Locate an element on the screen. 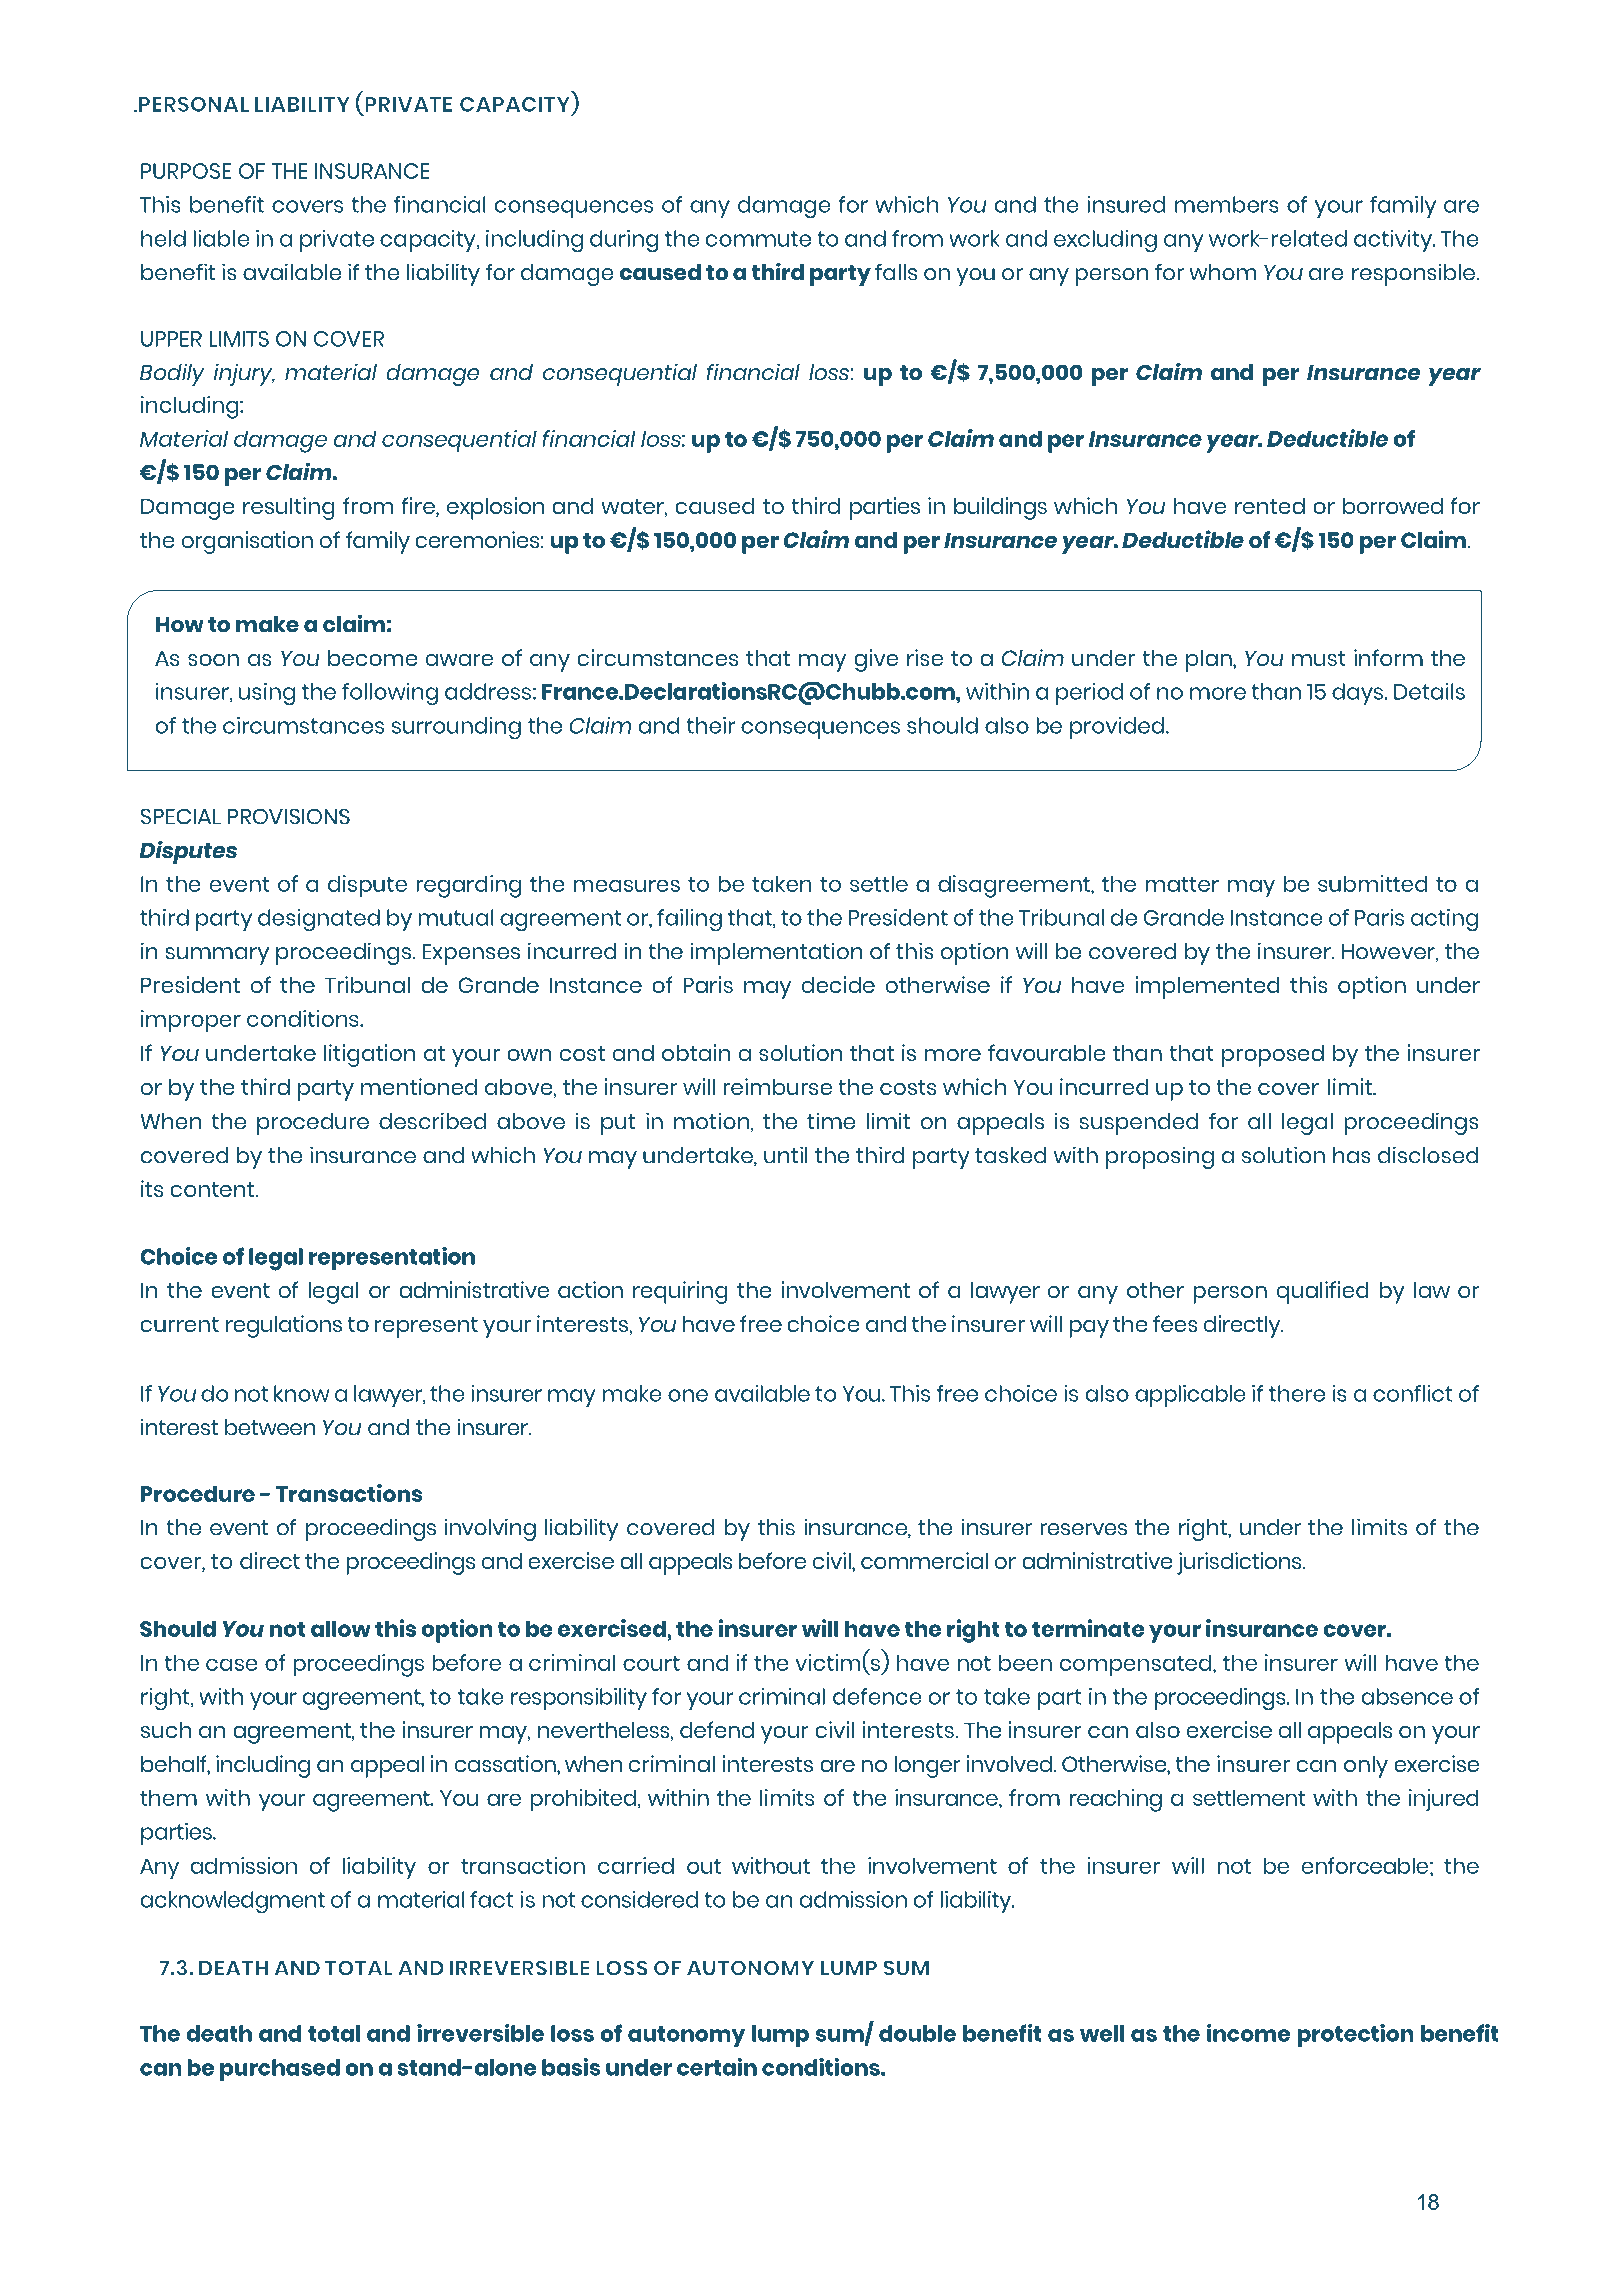 This screenshot has width=1614, height=2287. certain is located at coordinates (717, 2067).
